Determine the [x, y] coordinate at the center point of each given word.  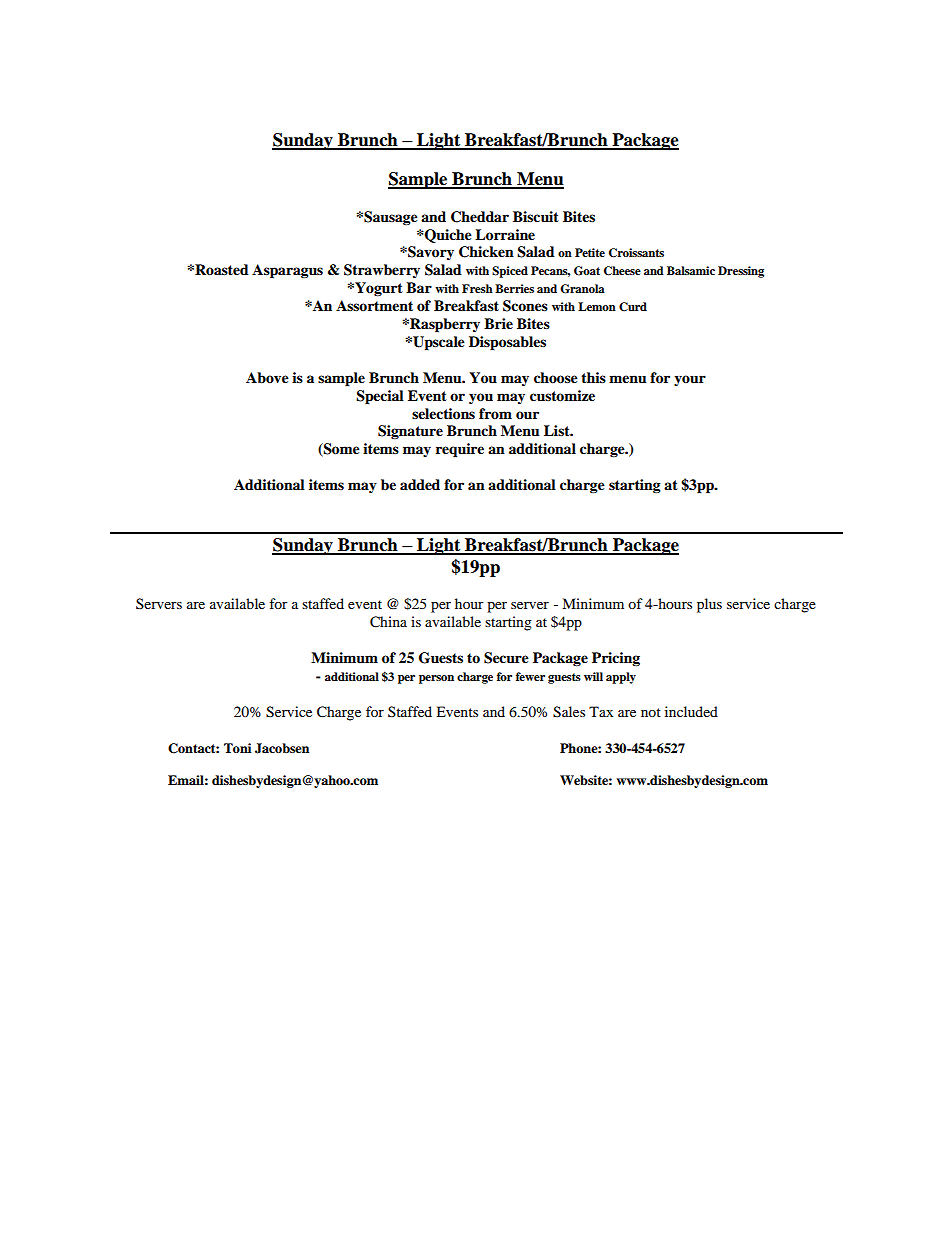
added [420, 485]
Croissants [636, 253]
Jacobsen [282, 748]
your [690, 380]
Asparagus [287, 271]
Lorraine [505, 235]
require [460, 450]
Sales [569, 712]
